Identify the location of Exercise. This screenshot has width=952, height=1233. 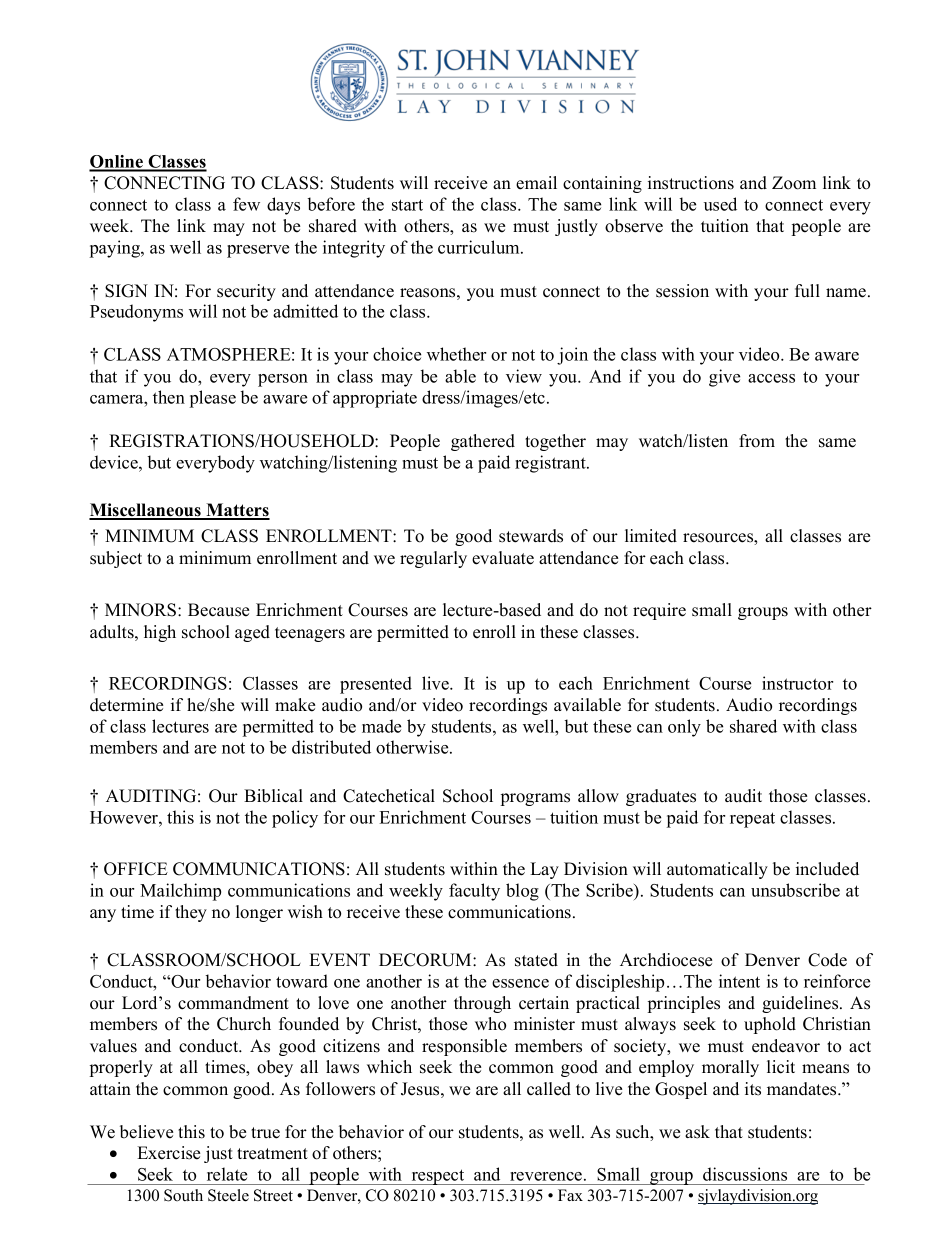
(168, 1153).
